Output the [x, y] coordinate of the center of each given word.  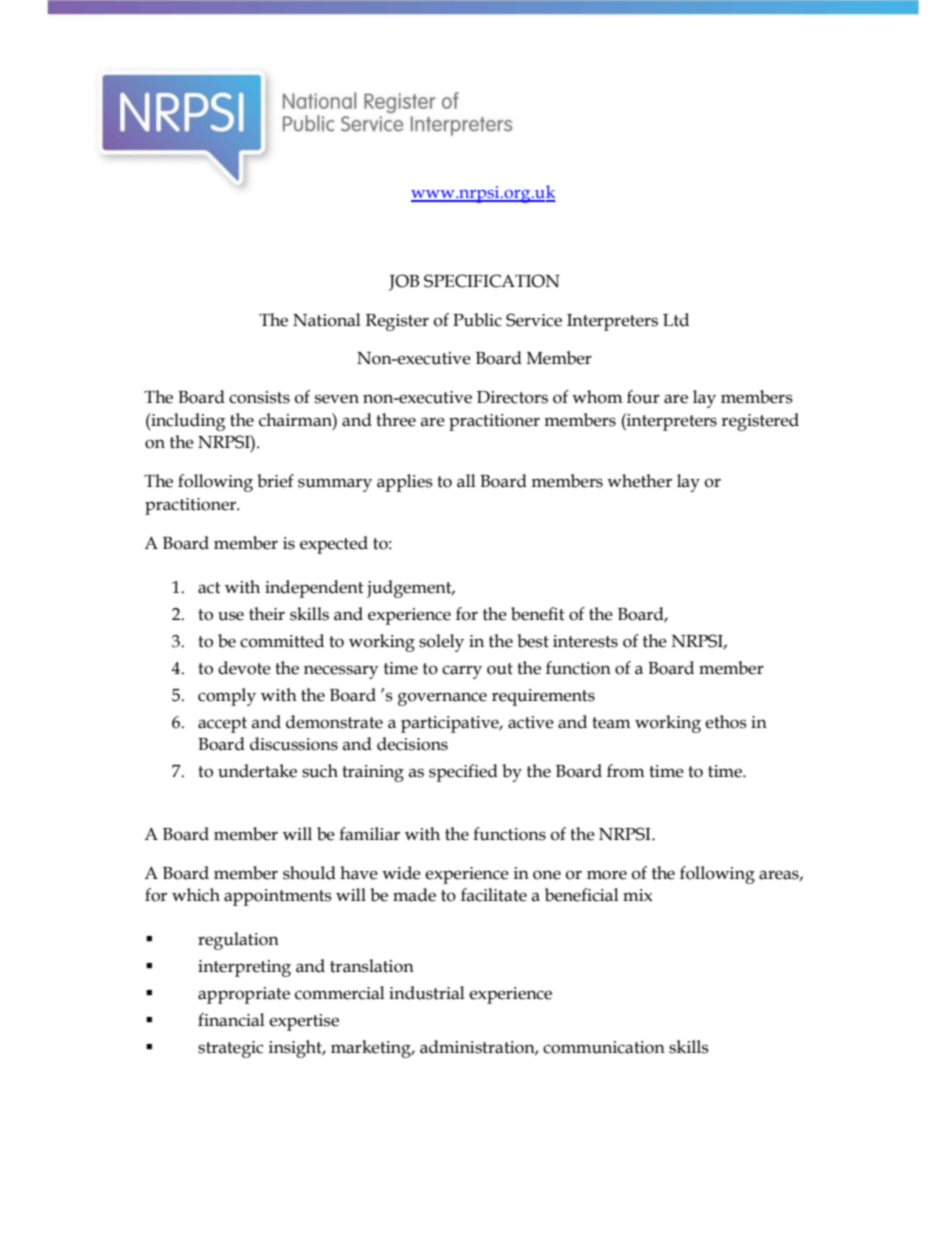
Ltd [676, 320]
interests [585, 641]
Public [477, 320]
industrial [427, 993]
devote [244, 668]
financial [231, 1020]
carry [462, 672]
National [327, 320]
